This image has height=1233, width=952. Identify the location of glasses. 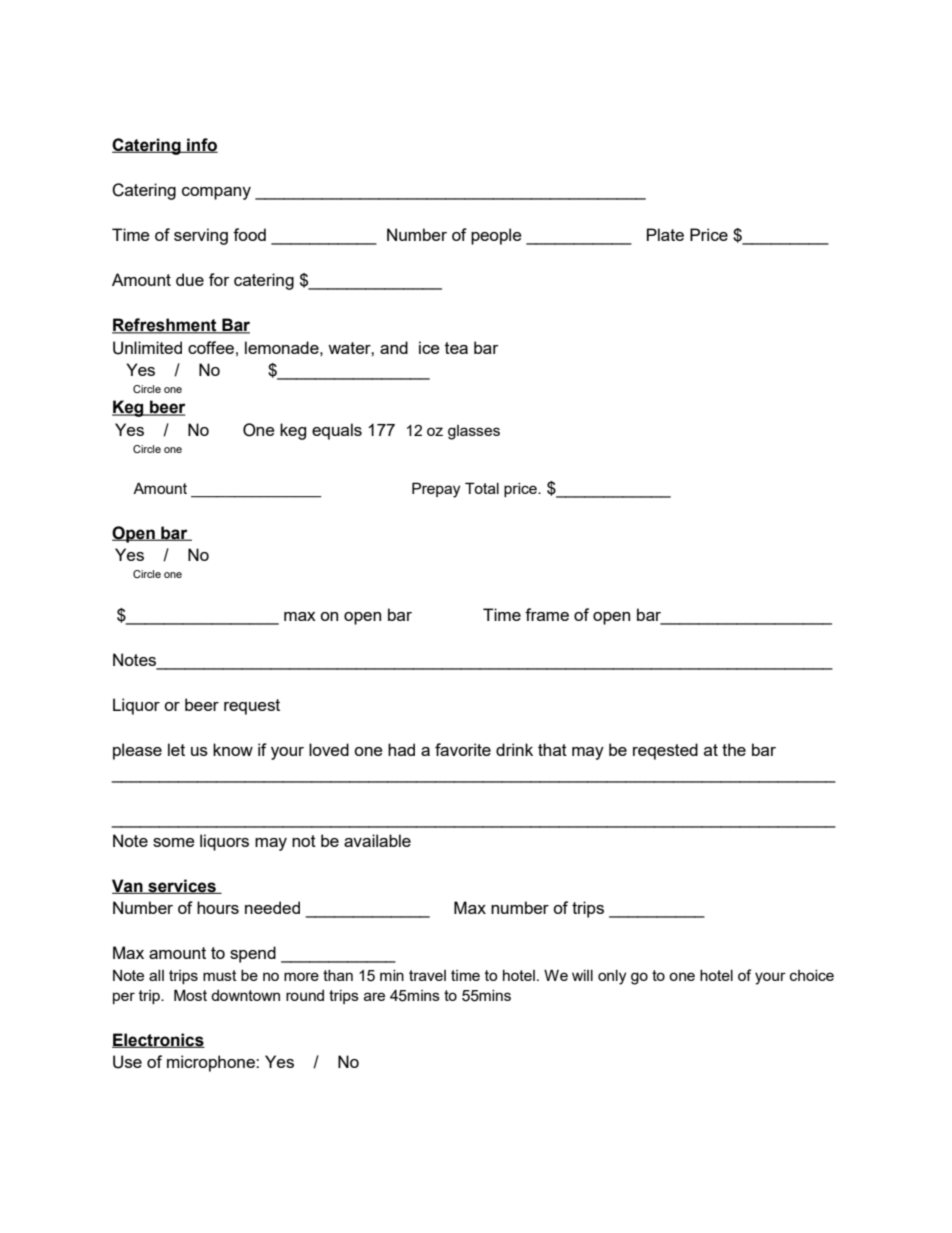
(474, 432).
